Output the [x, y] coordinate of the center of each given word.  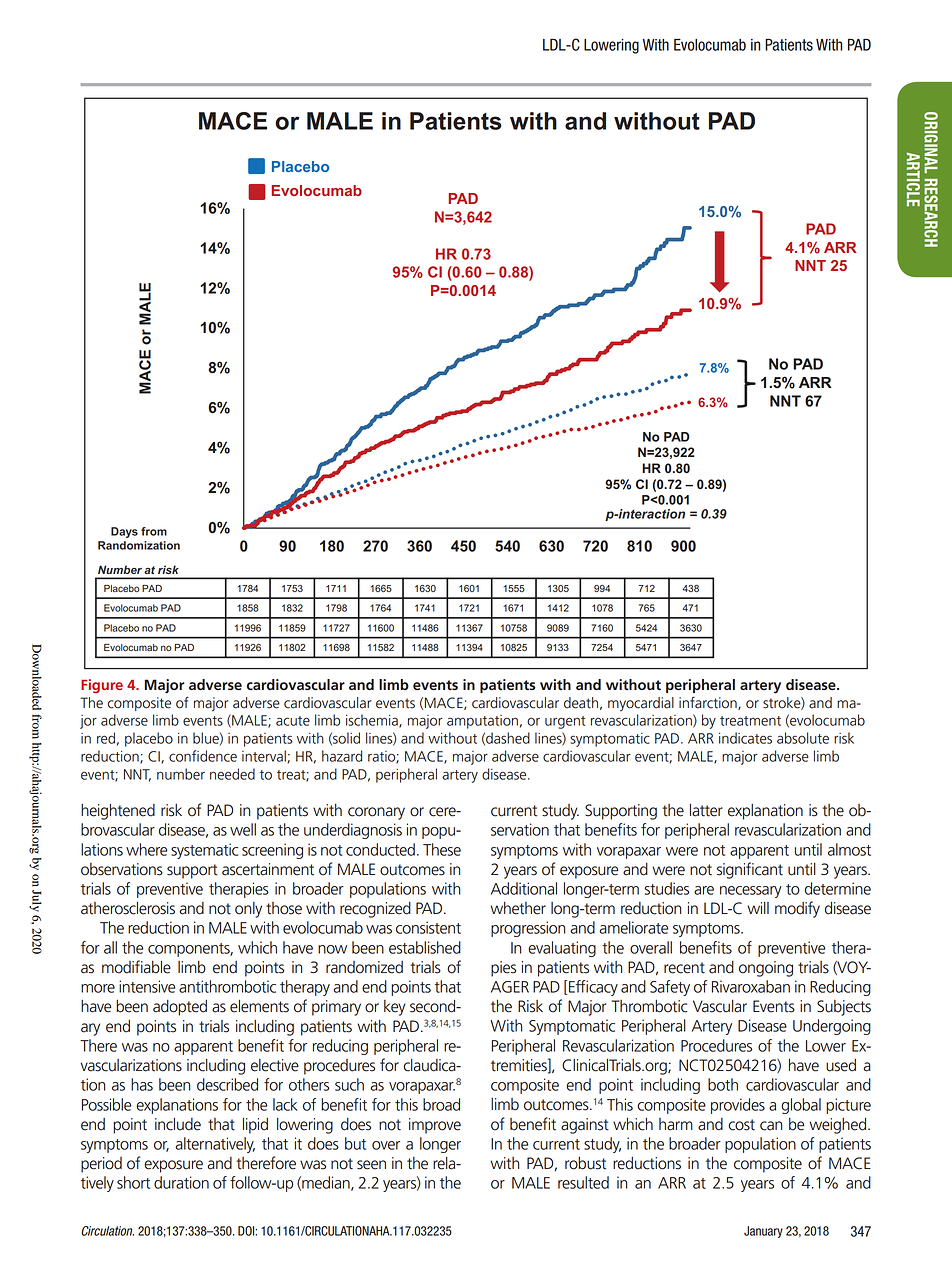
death [581, 703]
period [101, 1165]
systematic [204, 851]
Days [124, 532]
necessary [751, 892]
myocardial [641, 704]
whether [518, 908]
